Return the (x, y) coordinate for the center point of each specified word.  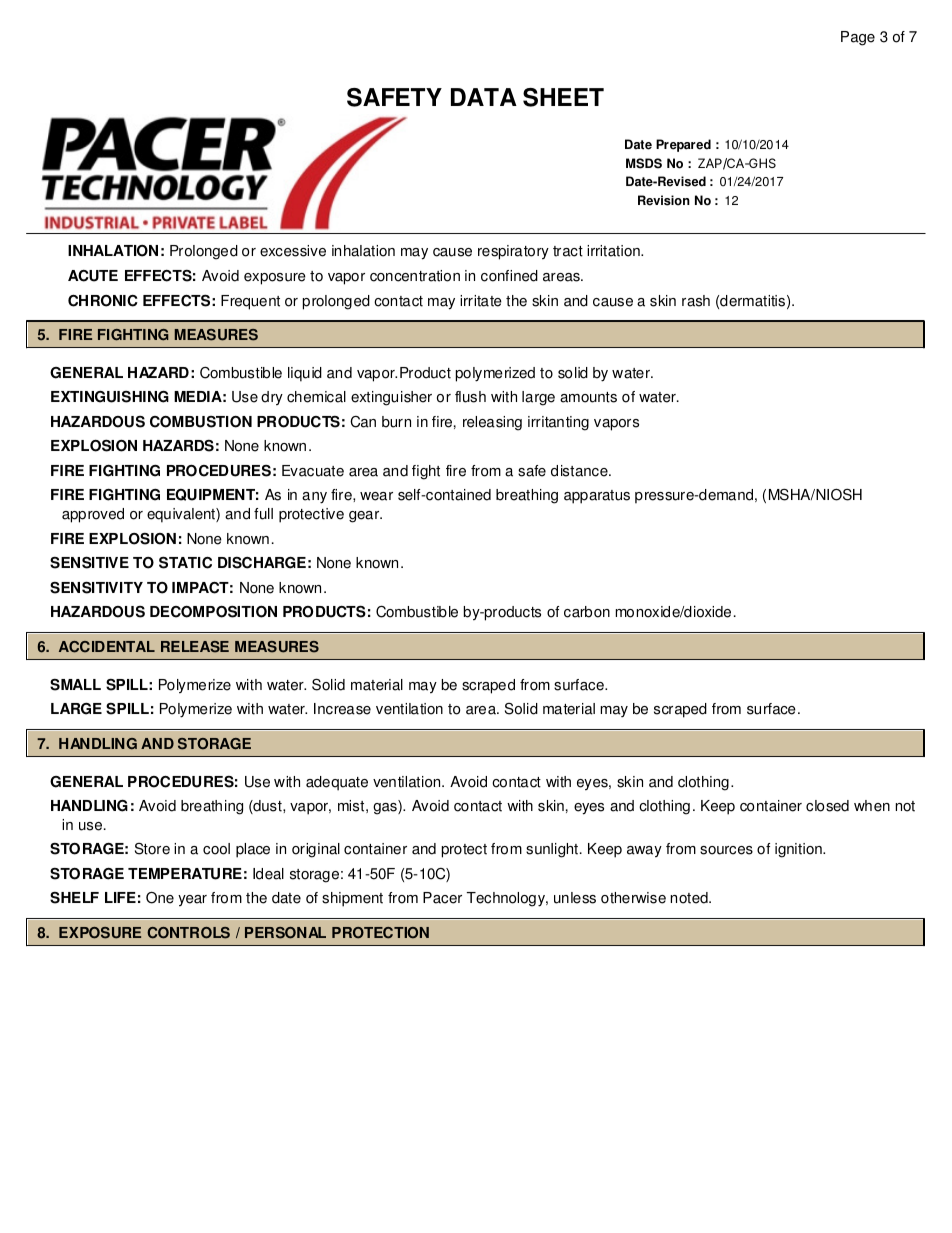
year (192, 901)
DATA (484, 97)
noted (690, 898)
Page (858, 38)
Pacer (442, 898)
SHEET (563, 97)
